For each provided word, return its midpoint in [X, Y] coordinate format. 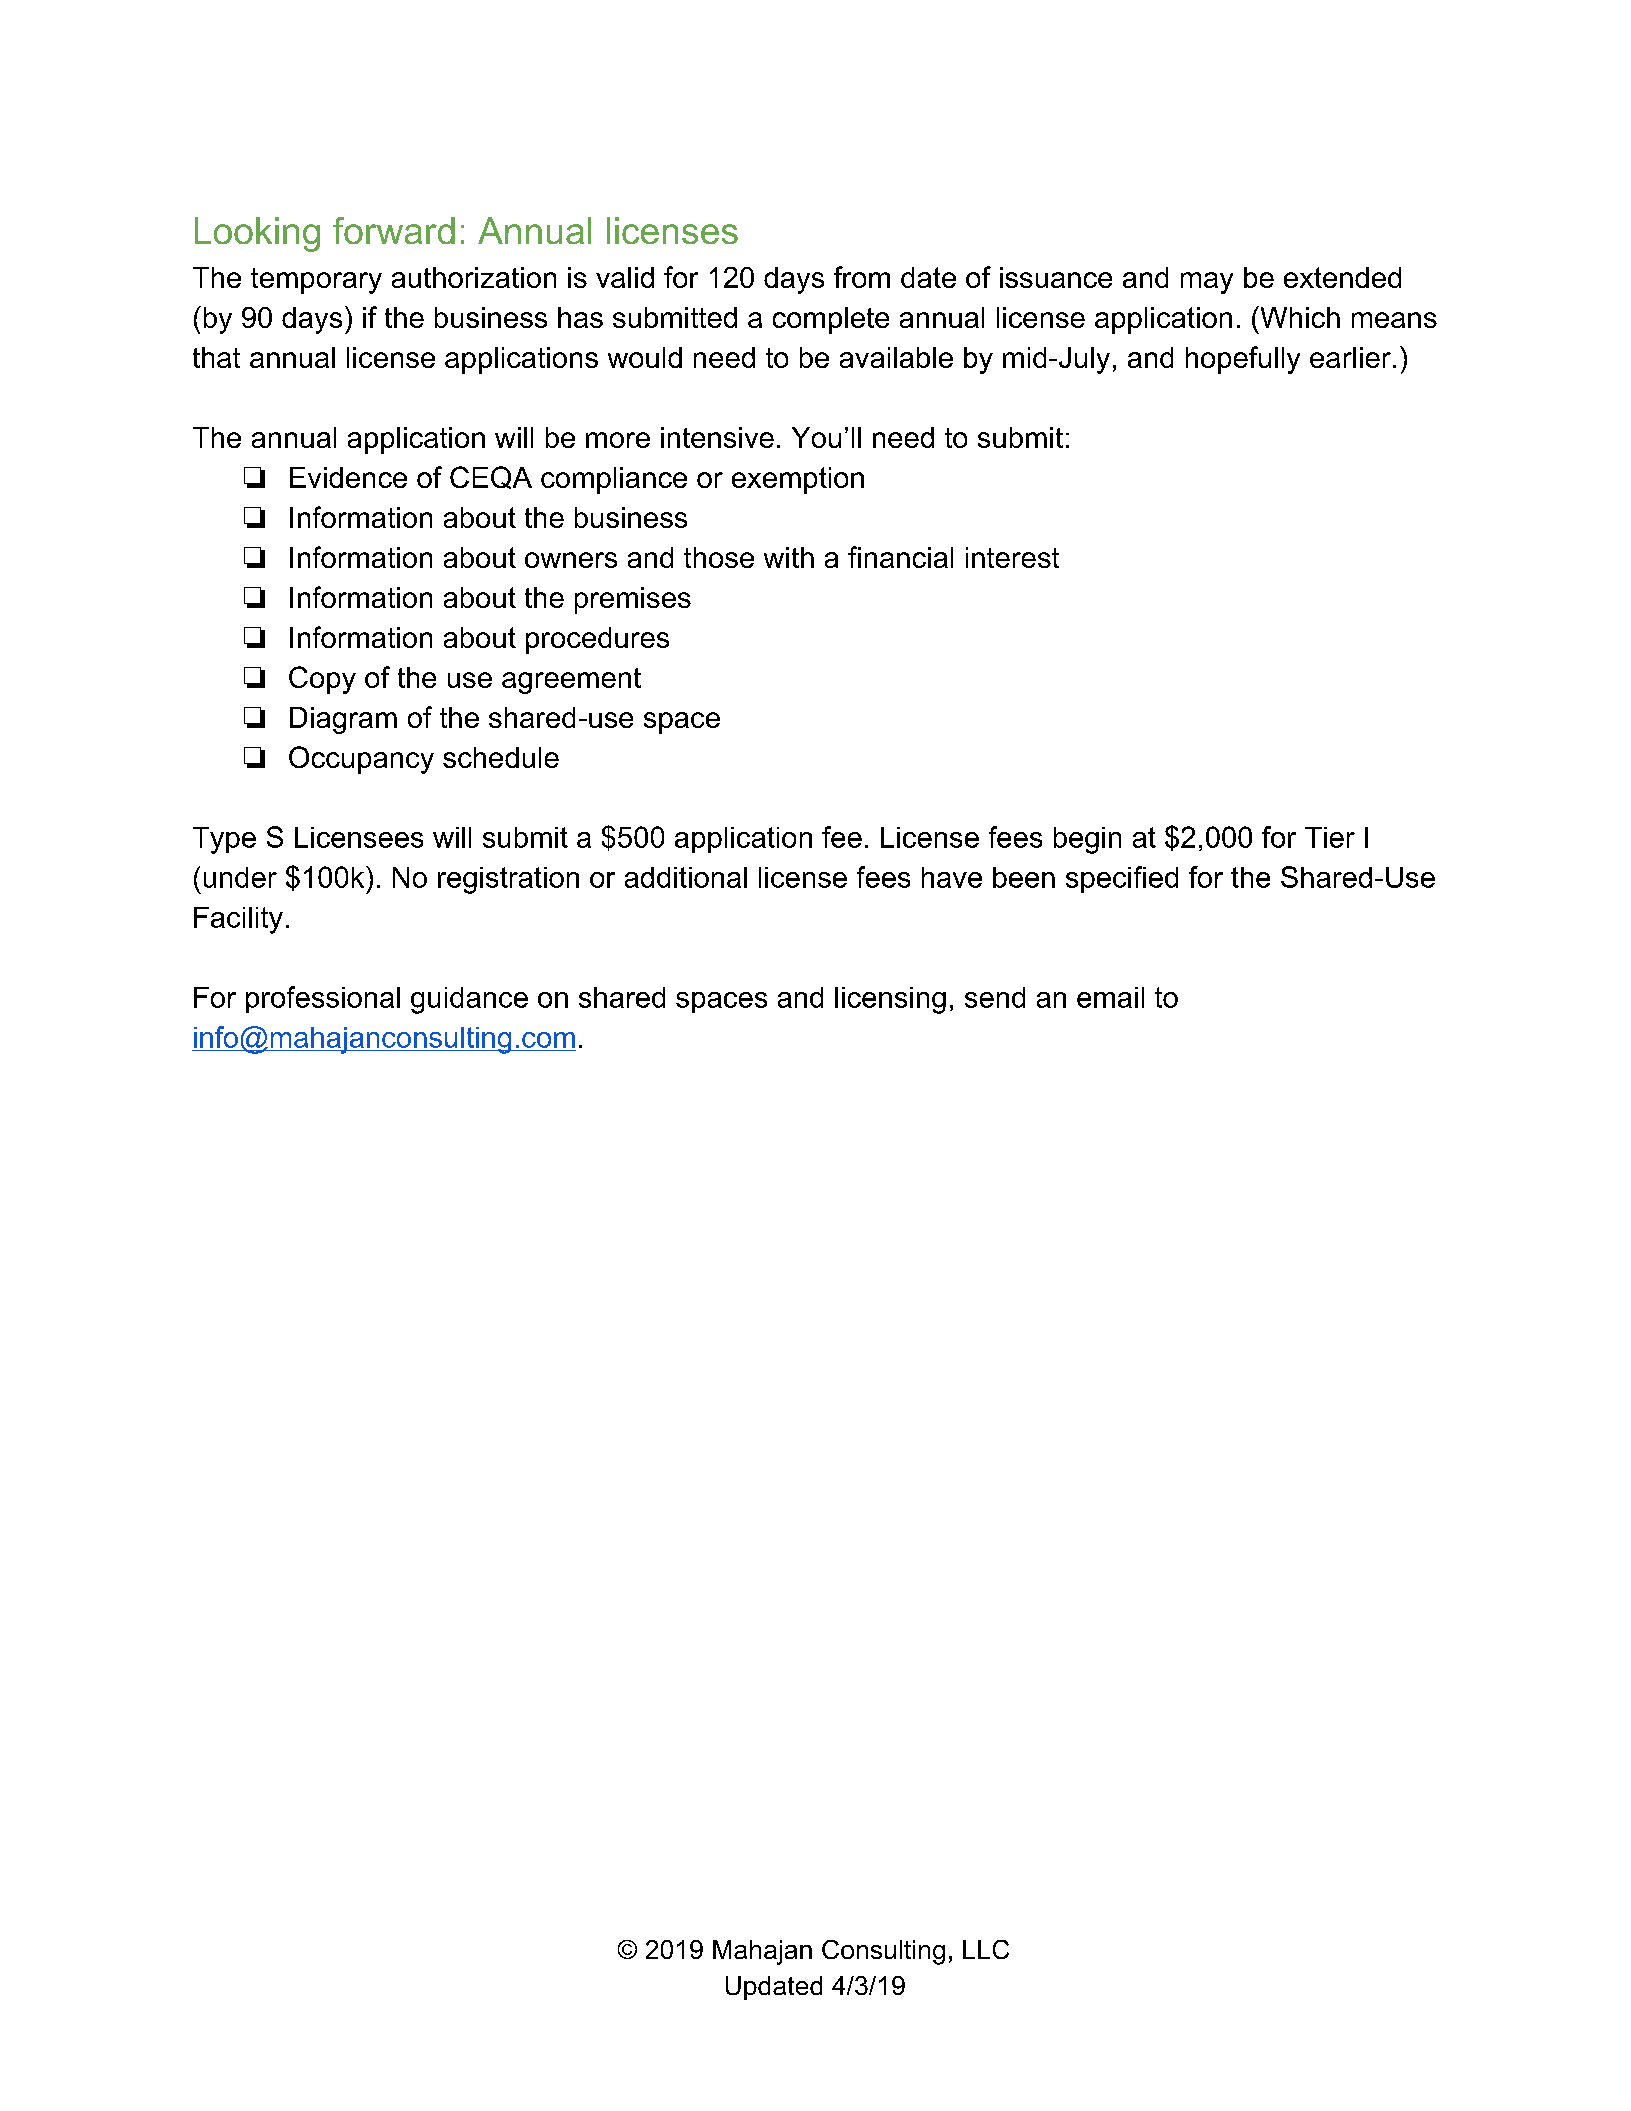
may [1207, 283]
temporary [316, 281]
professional [323, 999]
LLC [986, 1949]
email [1110, 997]
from [862, 277]
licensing [890, 1000]
